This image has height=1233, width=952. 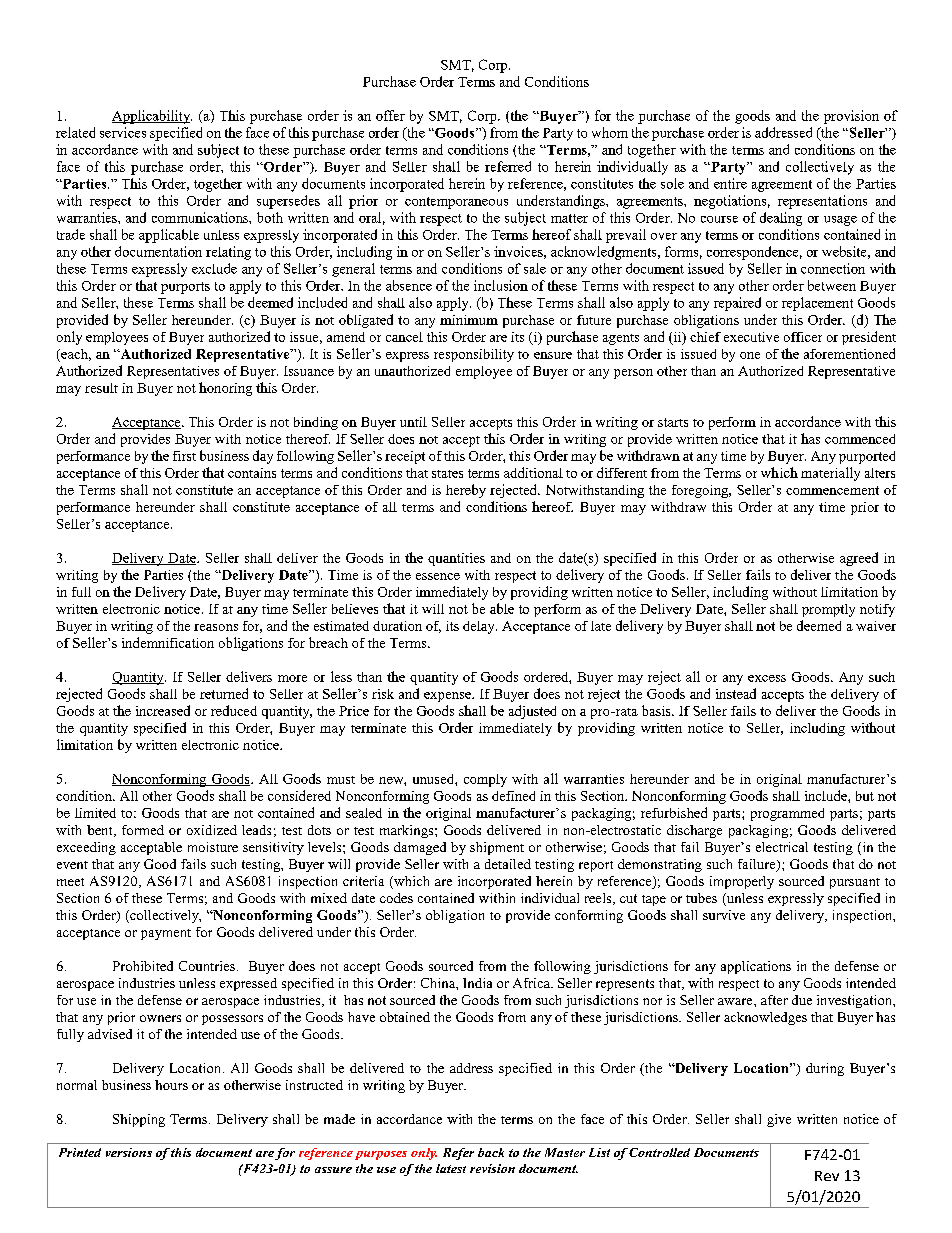 What do you see at coordinates (730, 183) in the image?
I see `entire` at bounding box center [730, 183].
